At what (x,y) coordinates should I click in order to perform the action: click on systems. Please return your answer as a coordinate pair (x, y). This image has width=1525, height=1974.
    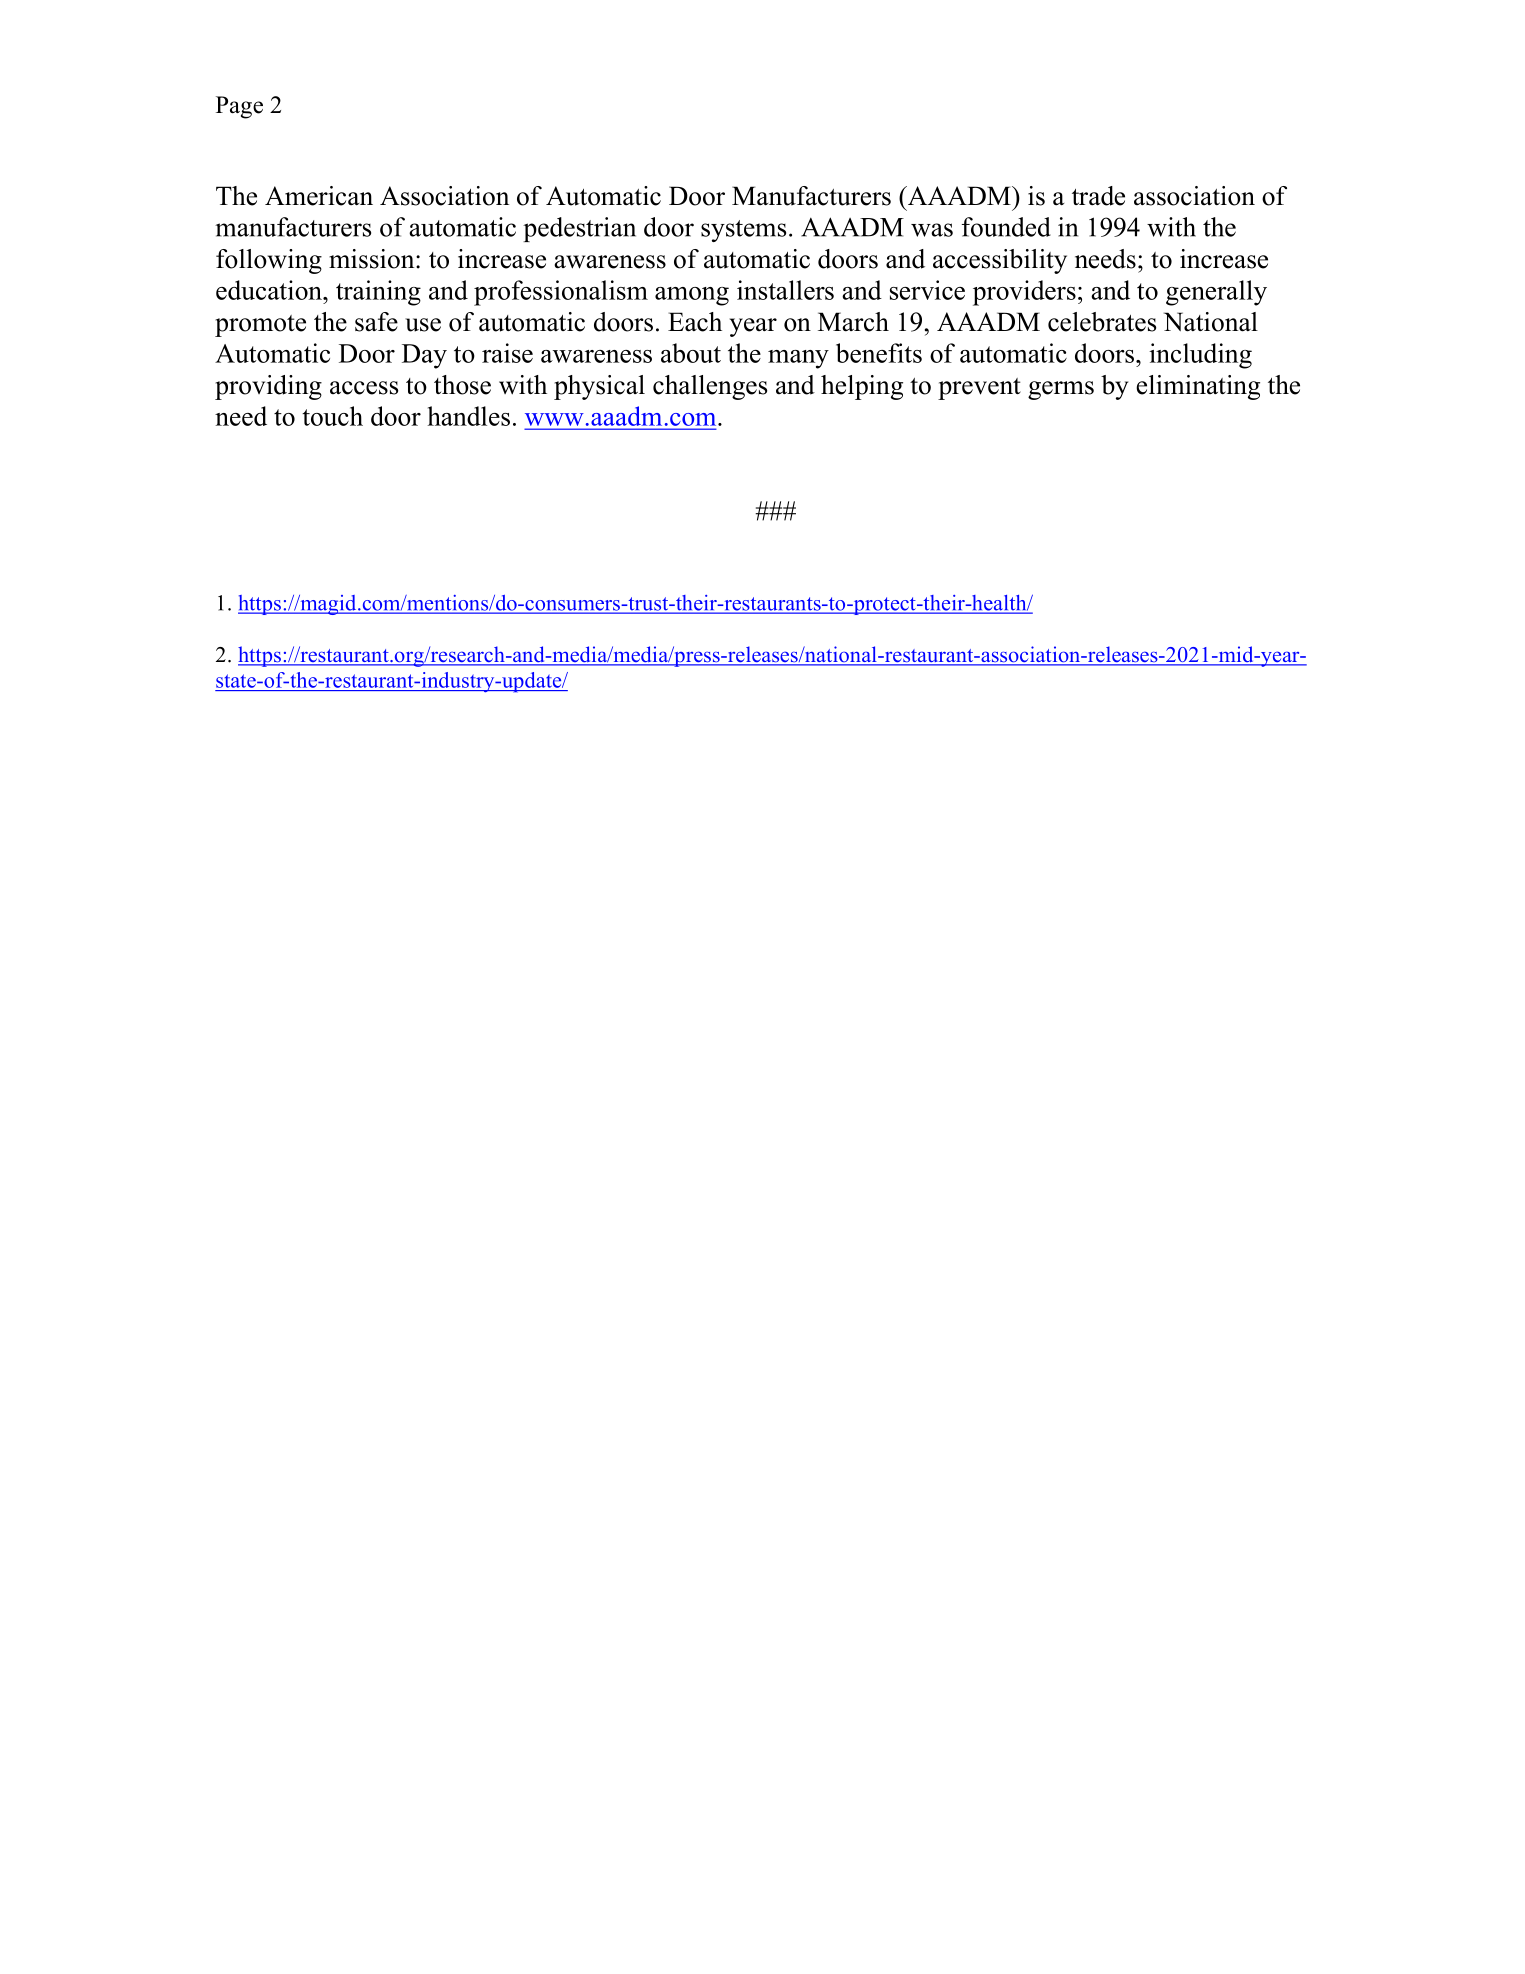
    Looking at the image, I should click on (743, 231).
